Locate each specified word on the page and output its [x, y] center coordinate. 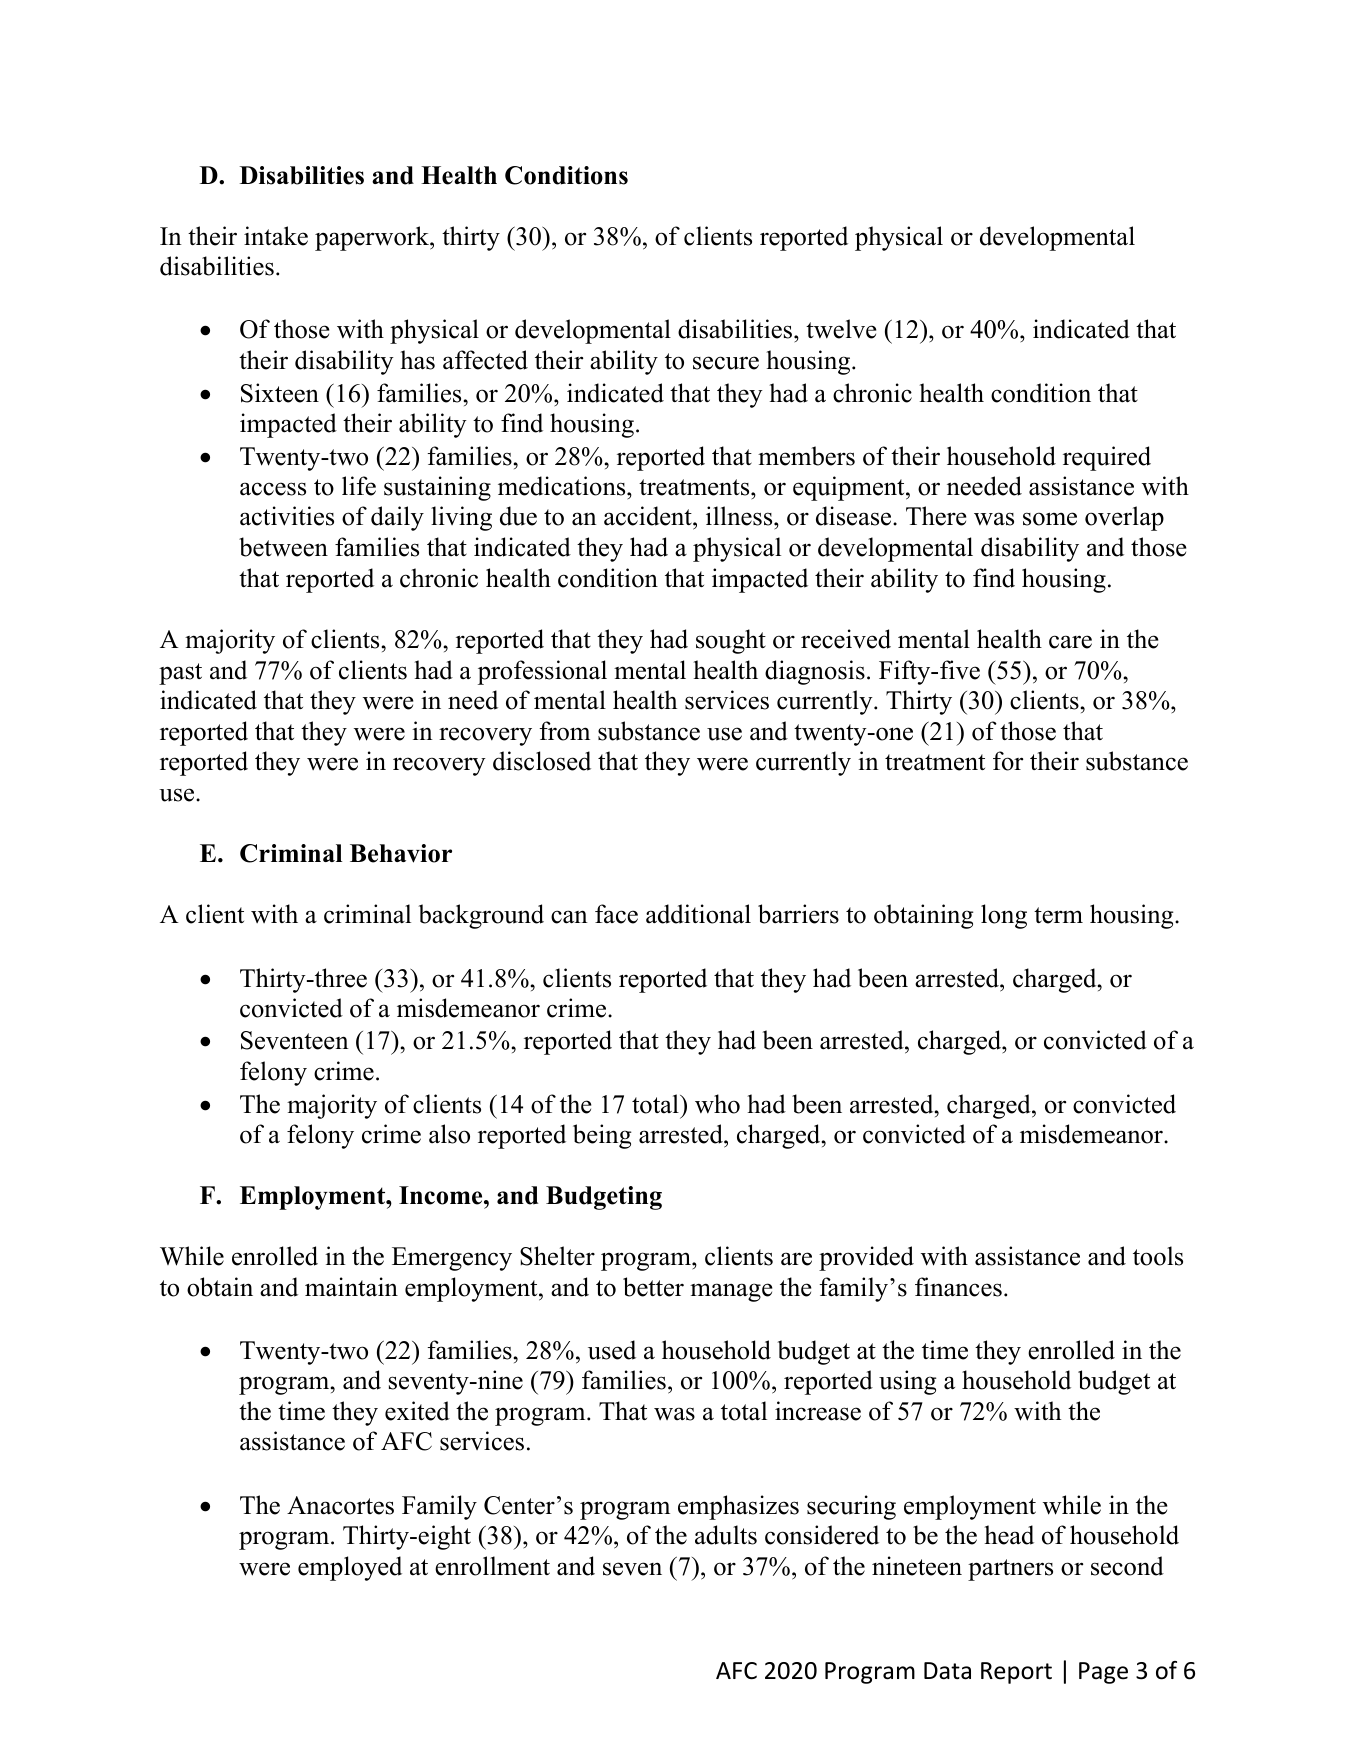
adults [726, 1535]
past [180, 674]
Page [1103, 1673]
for [1008, 761]
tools [1158, 1256]
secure [726, 363]
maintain [351, 1287]
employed [350, 1568]
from [564, 731]
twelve [841, 329]
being [602, 1136]
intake [276, 236]
